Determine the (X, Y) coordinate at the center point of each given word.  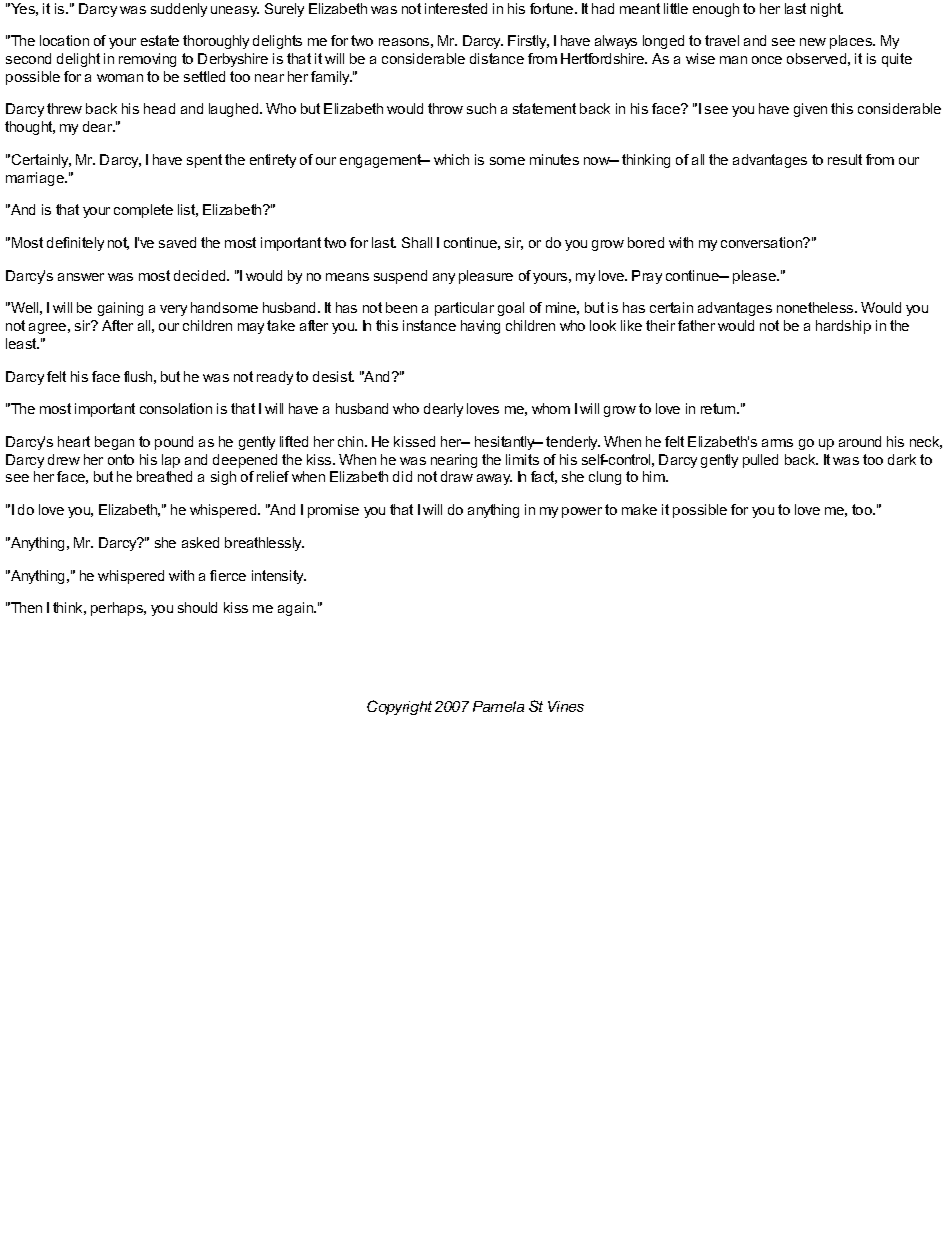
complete (143, 211)
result (845, 159)
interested (456, 8)
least (22, 343)
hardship (843, 327)
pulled (760, 461)
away (494, 479)
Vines (566, 706)
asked (200, 542)
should (197, 607)
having (480, 327)
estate (160, 40)
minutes (554, 159)
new (813, 42)
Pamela (498, 706)
